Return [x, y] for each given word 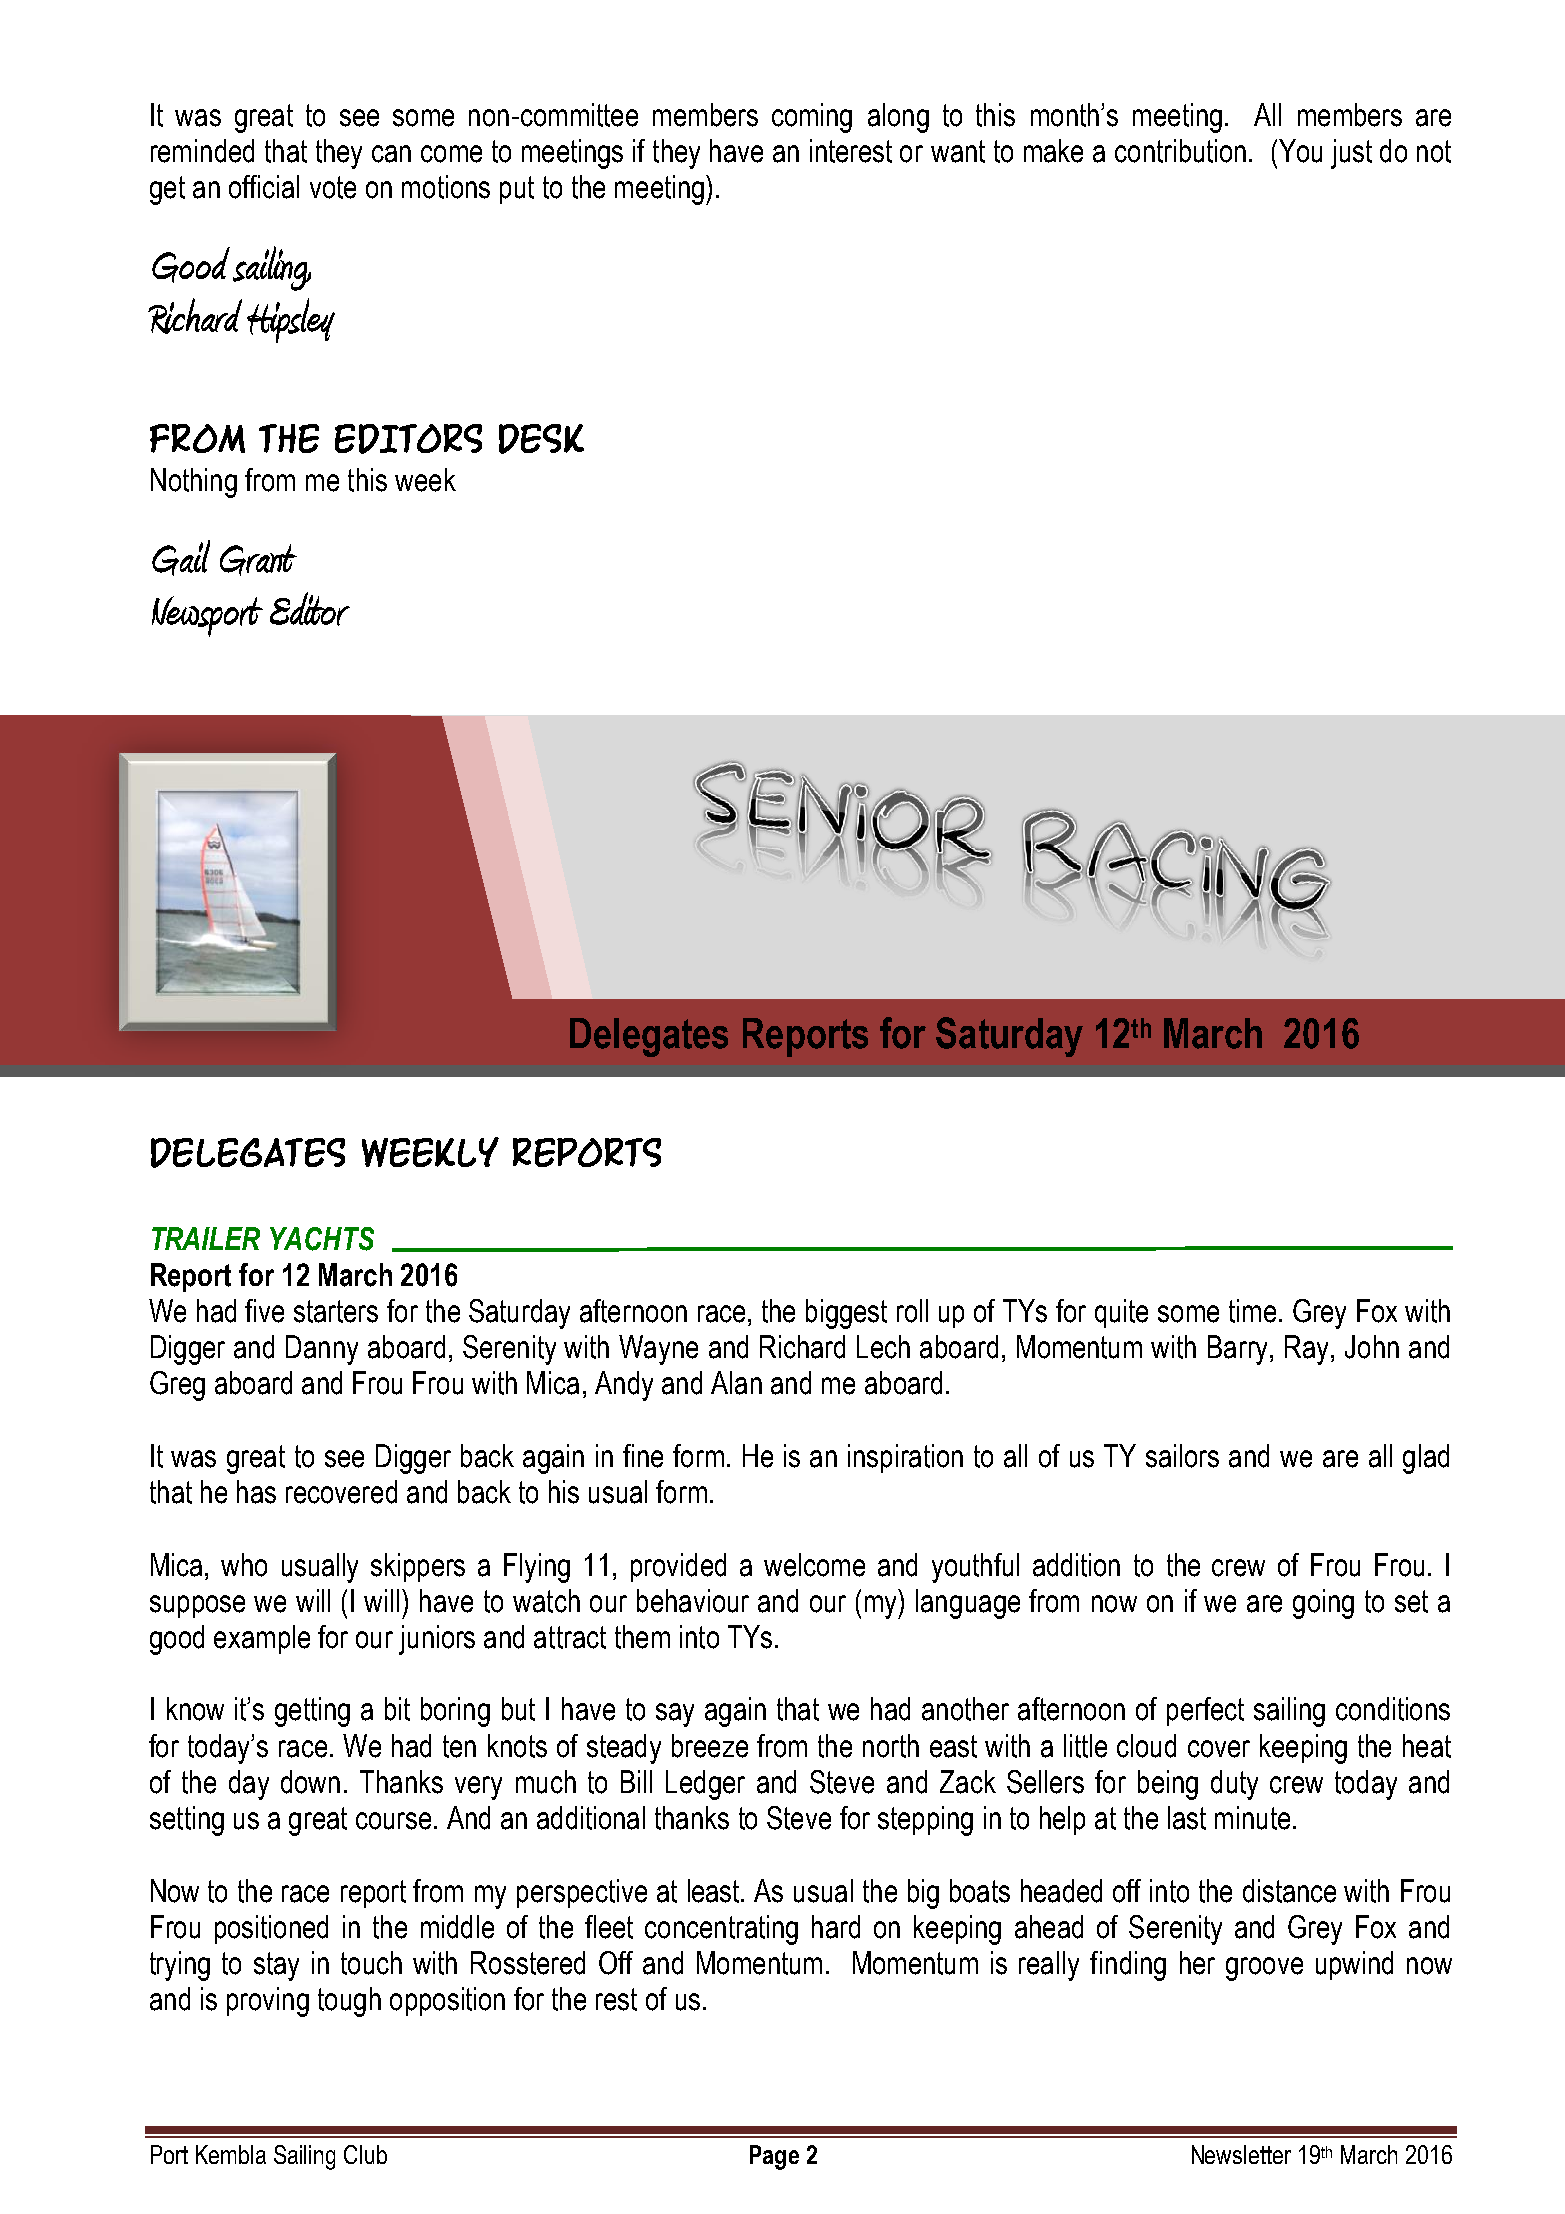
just [1351, 154]
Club [365, 2154]
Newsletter [1241, 2154]
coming [812, 118]
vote [333, 187]
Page [774, 2157]
